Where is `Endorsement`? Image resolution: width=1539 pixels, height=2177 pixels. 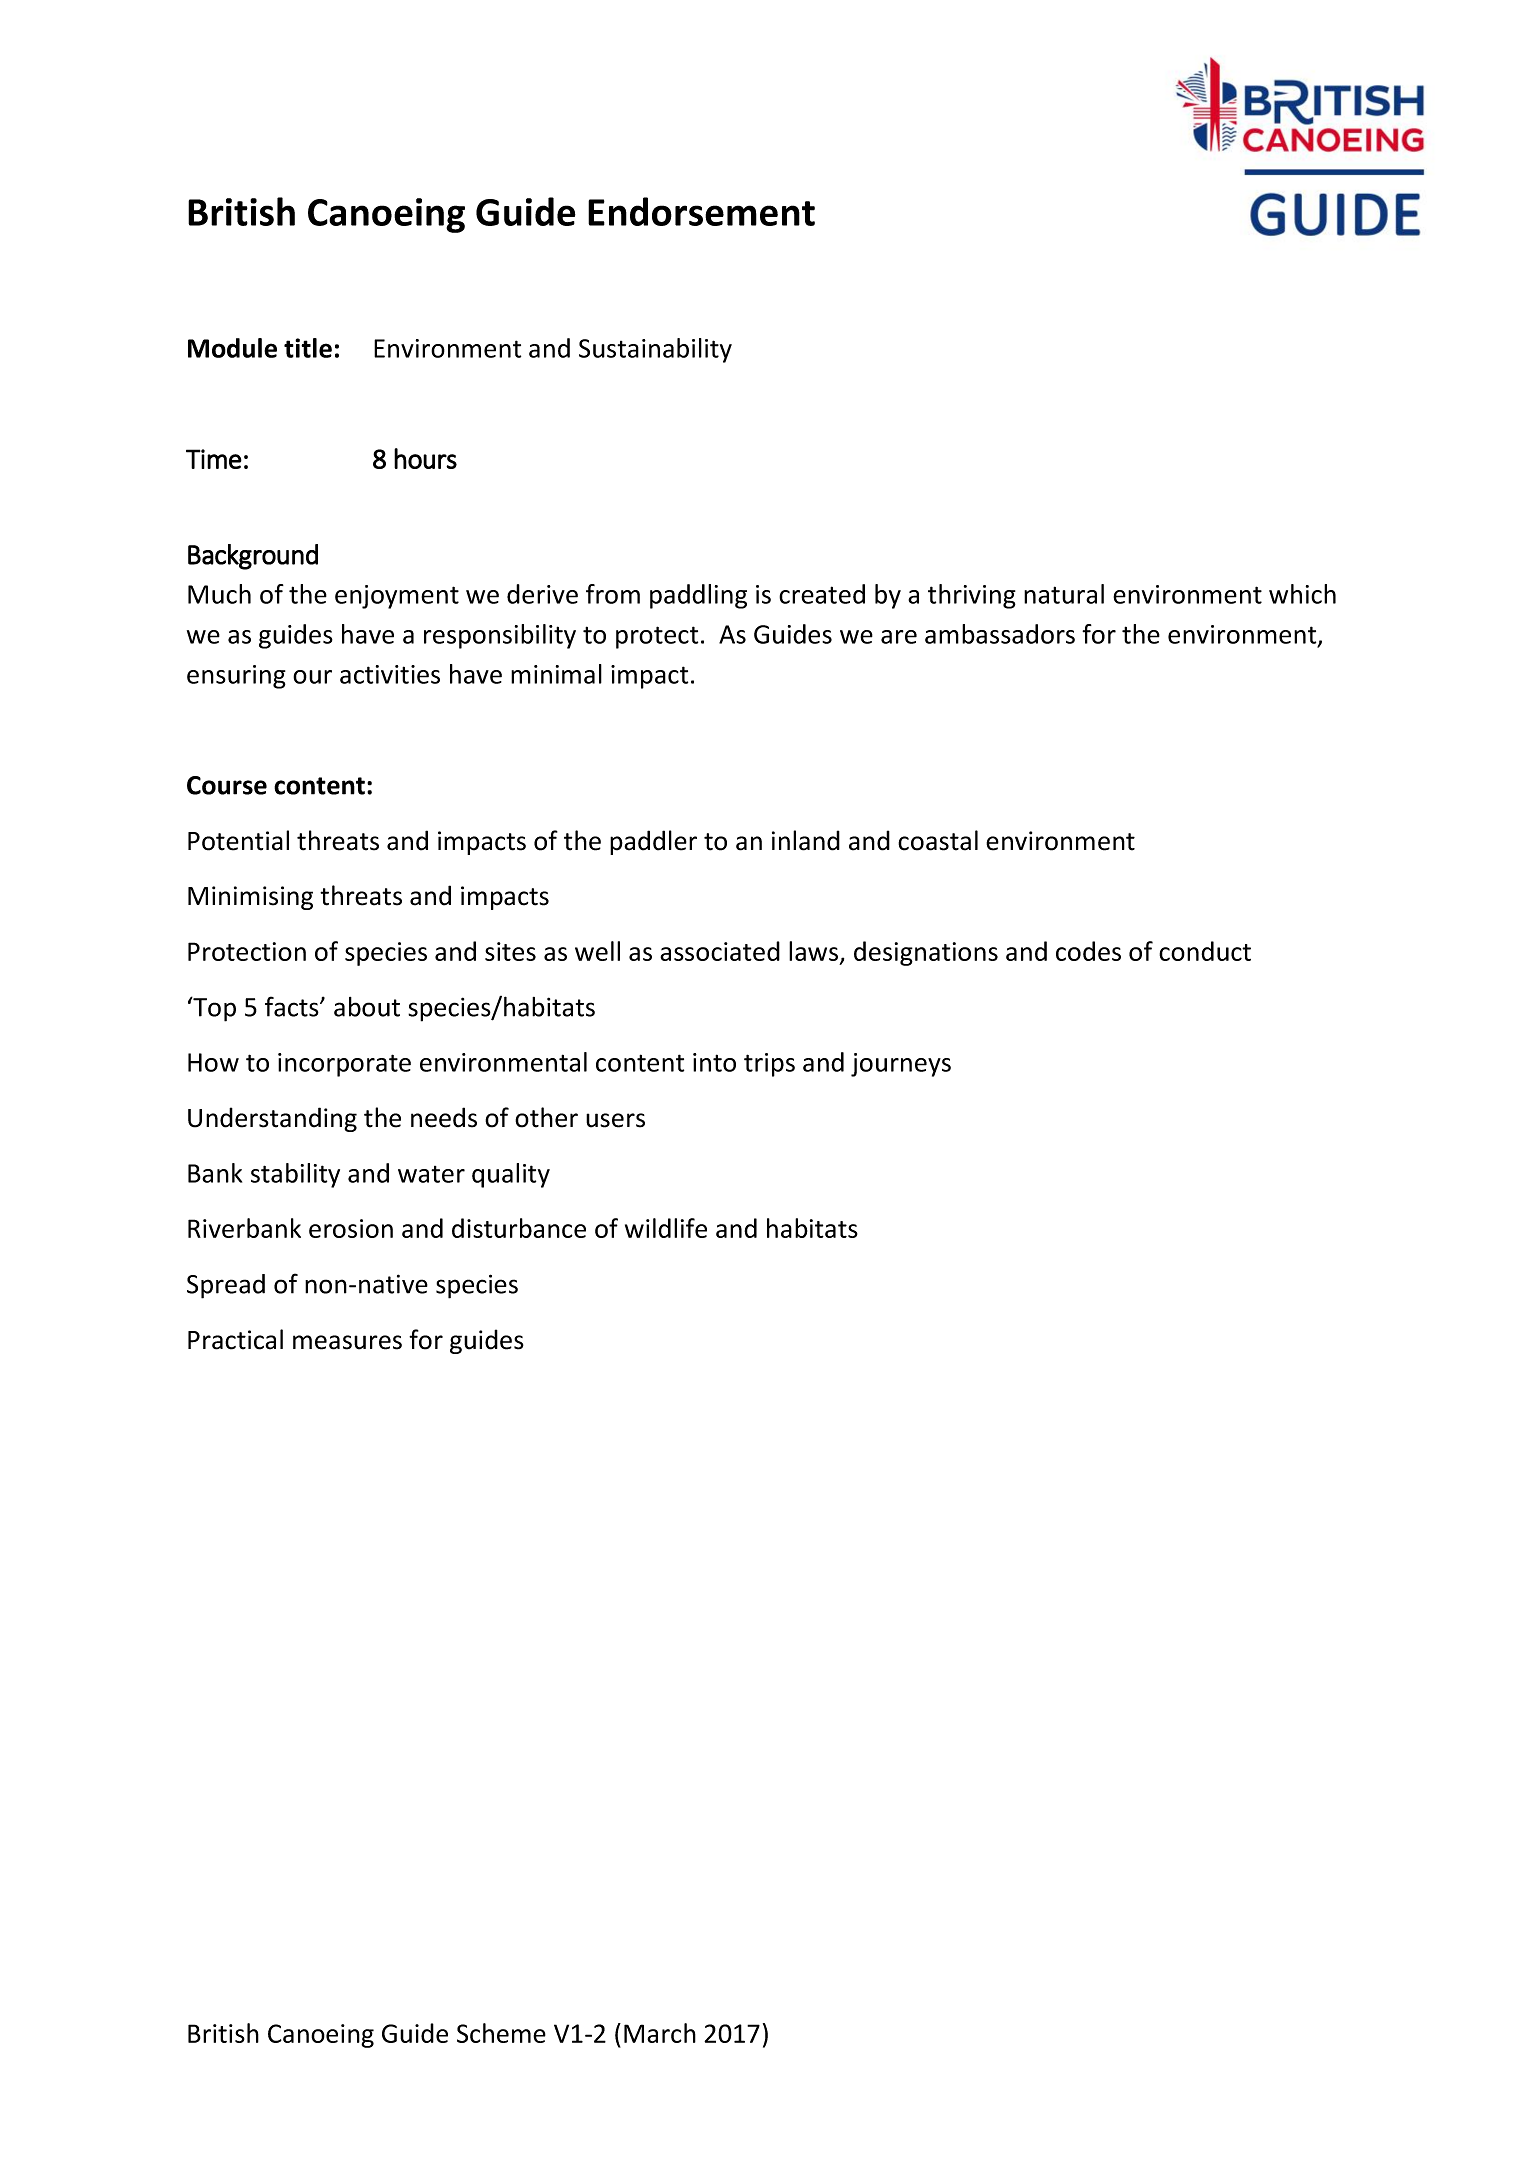 Endorsement is located at coordinates (701, 211).
